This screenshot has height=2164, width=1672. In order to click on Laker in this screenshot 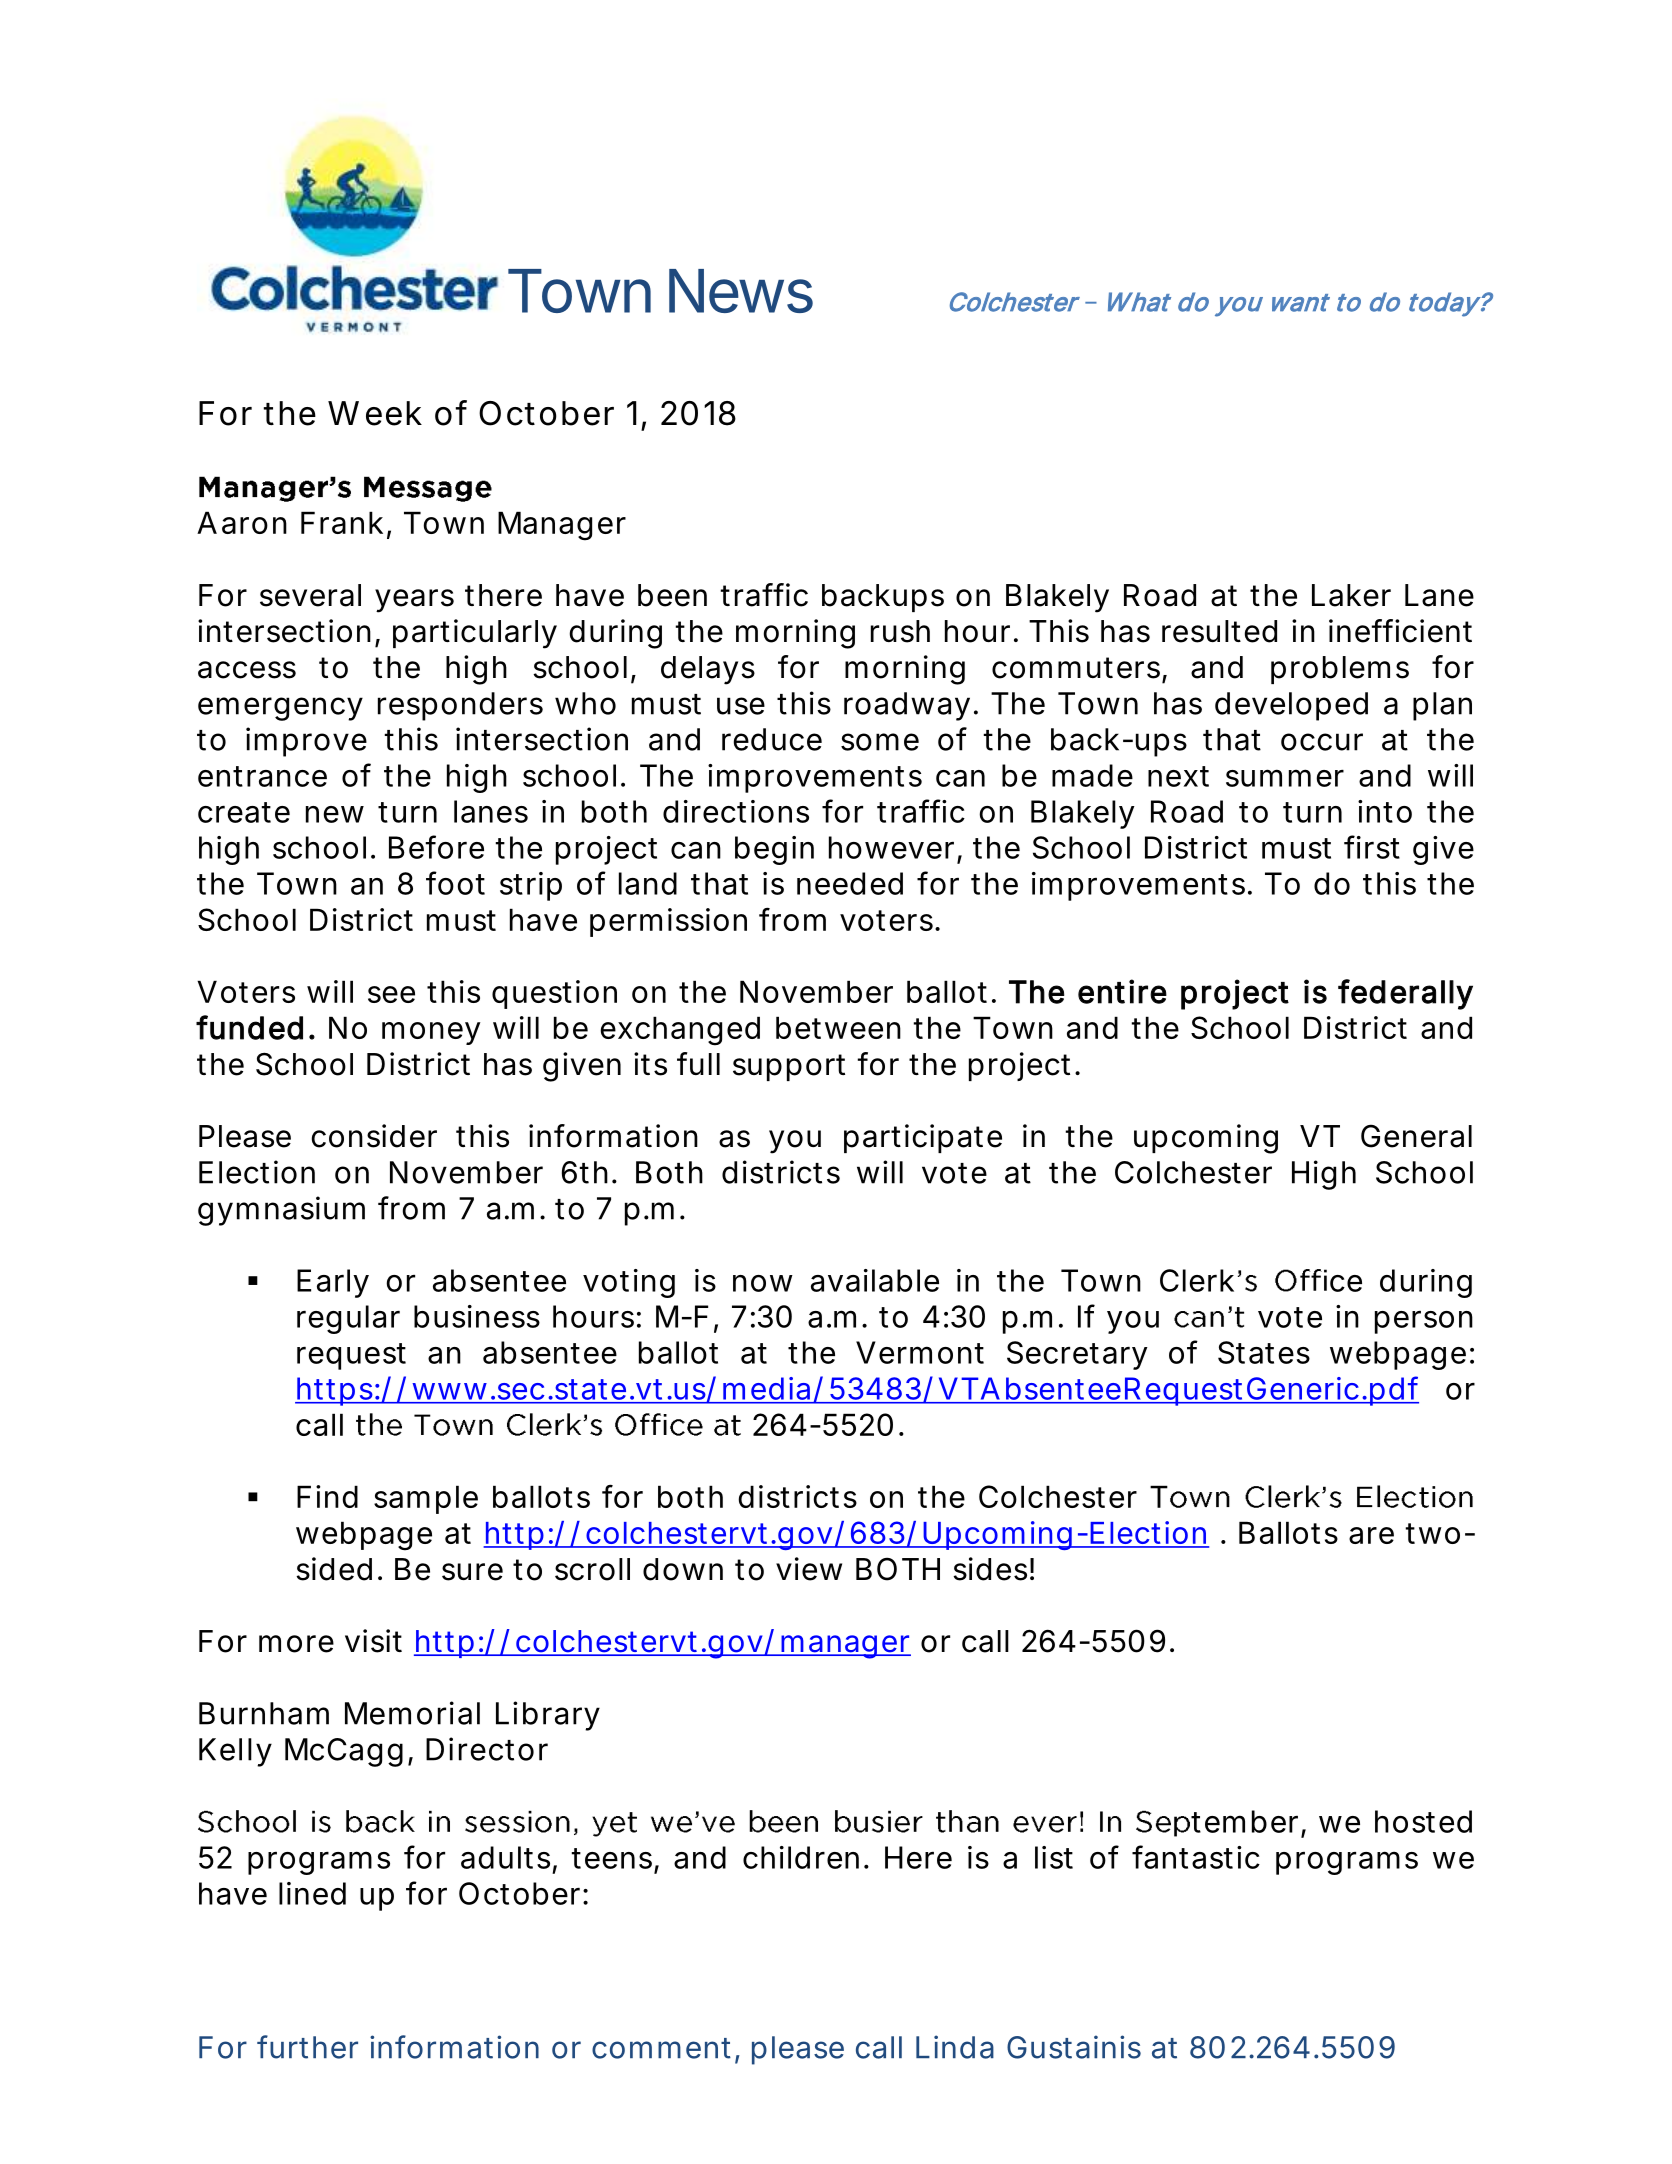, I will do `click(1351, 595)`.
